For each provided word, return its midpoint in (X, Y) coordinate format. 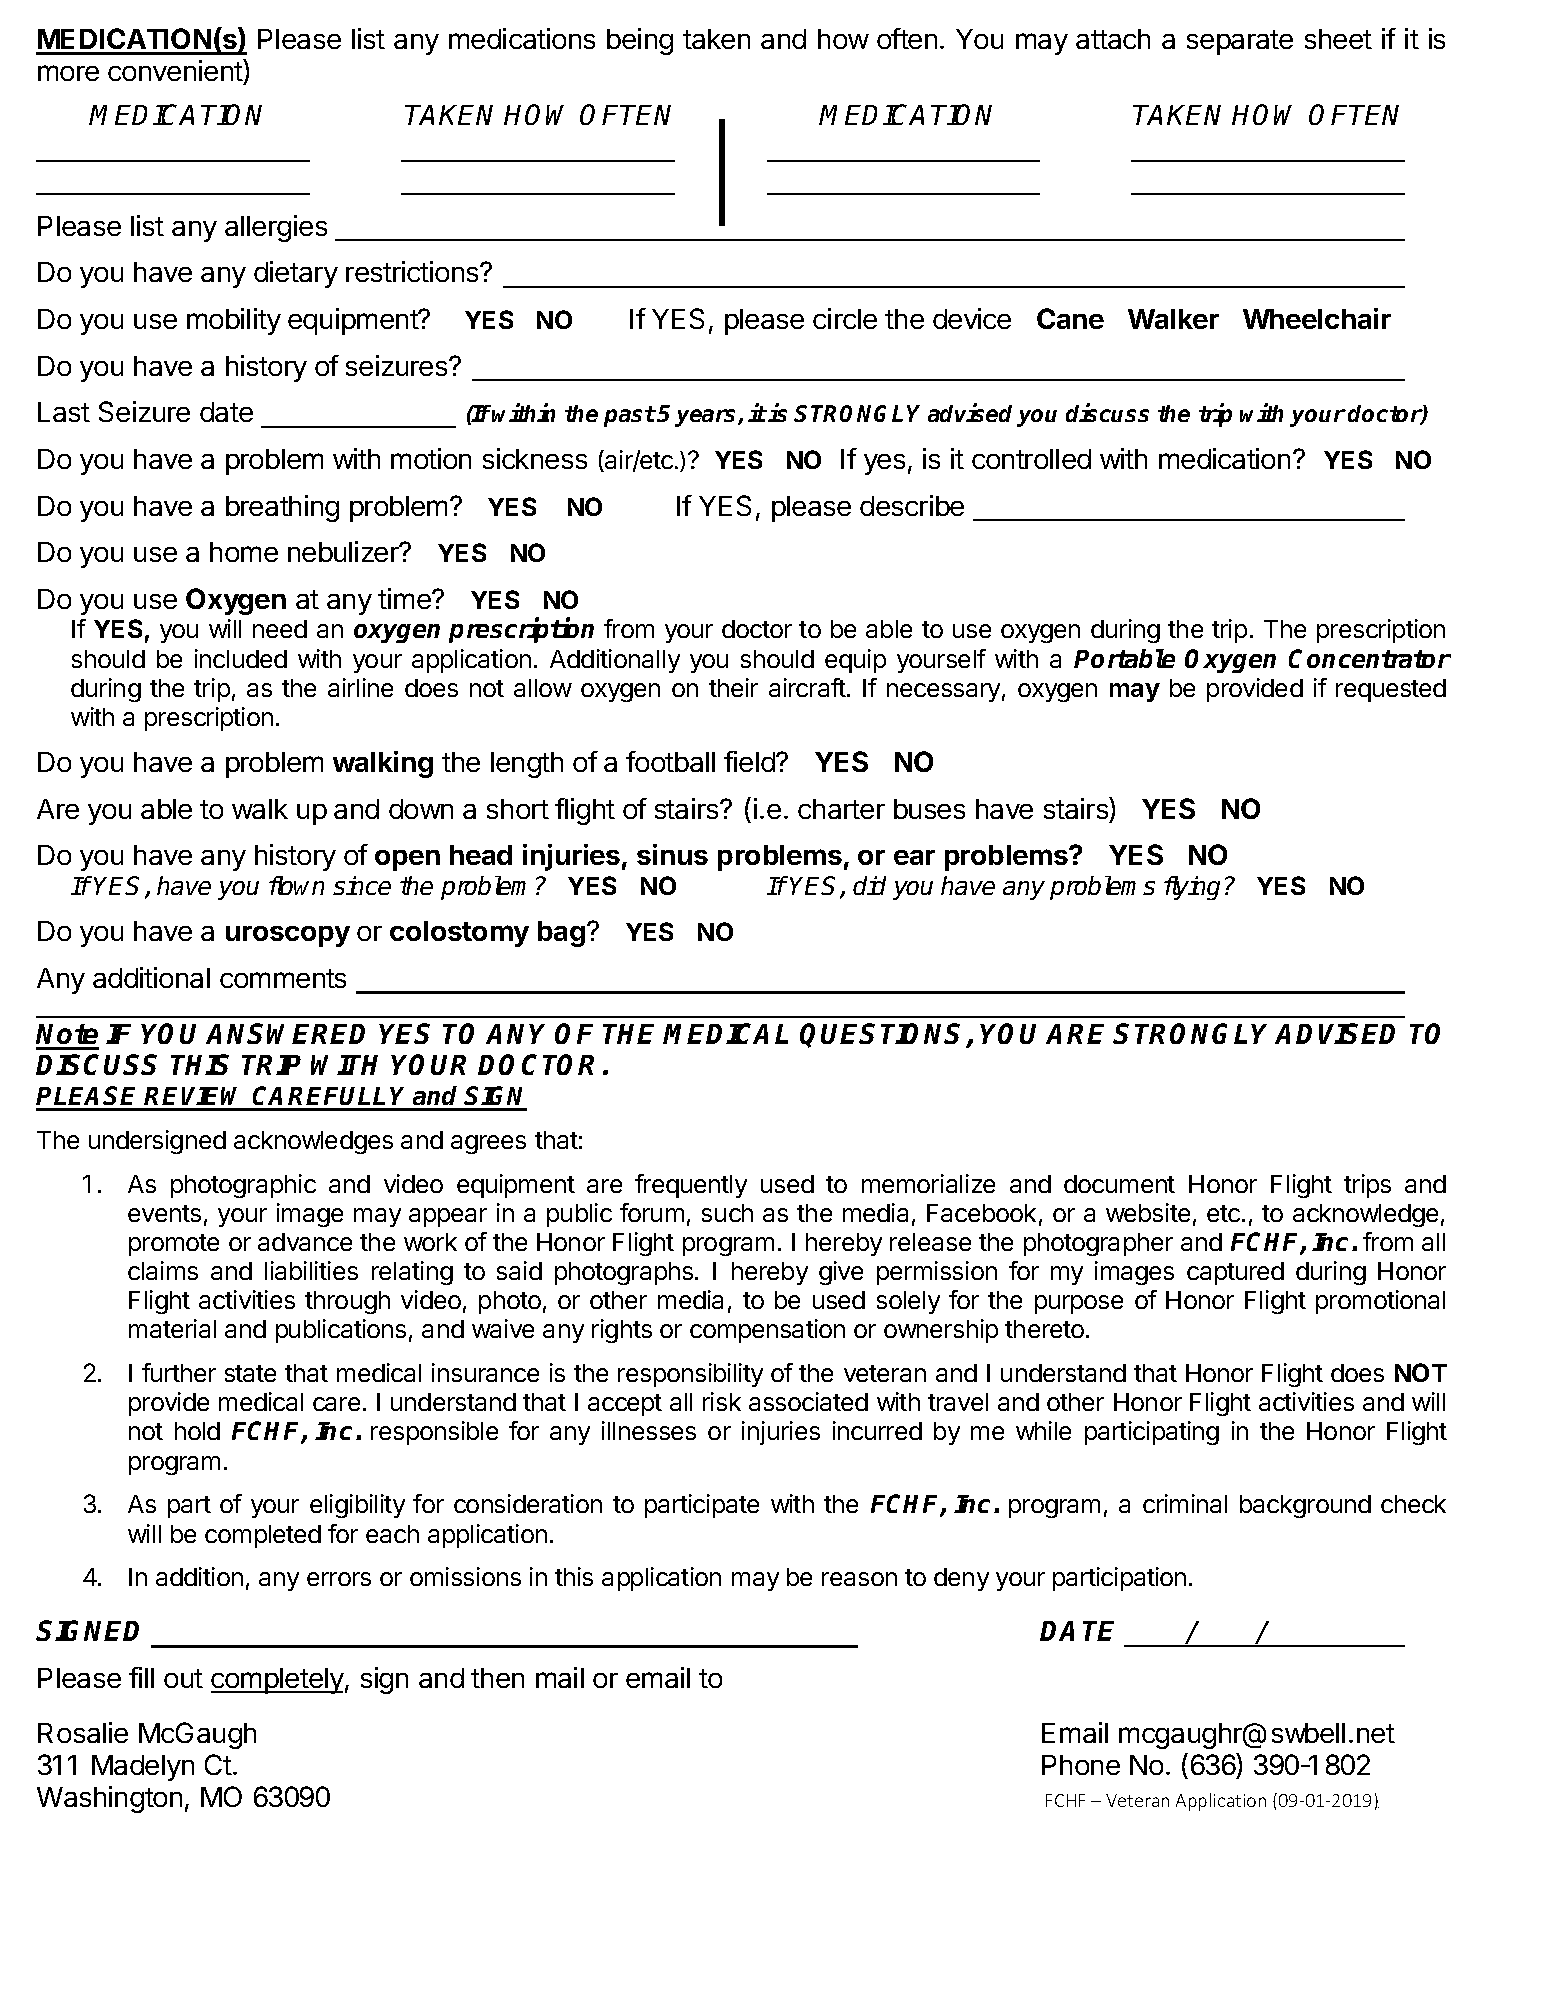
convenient (176, 70)
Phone (1081, 1765)
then (497, 1678)
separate (1240, 42)
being (640, 41)
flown (296, 885)
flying (1192, 888)
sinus (672, 854)
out (183, 1678)
